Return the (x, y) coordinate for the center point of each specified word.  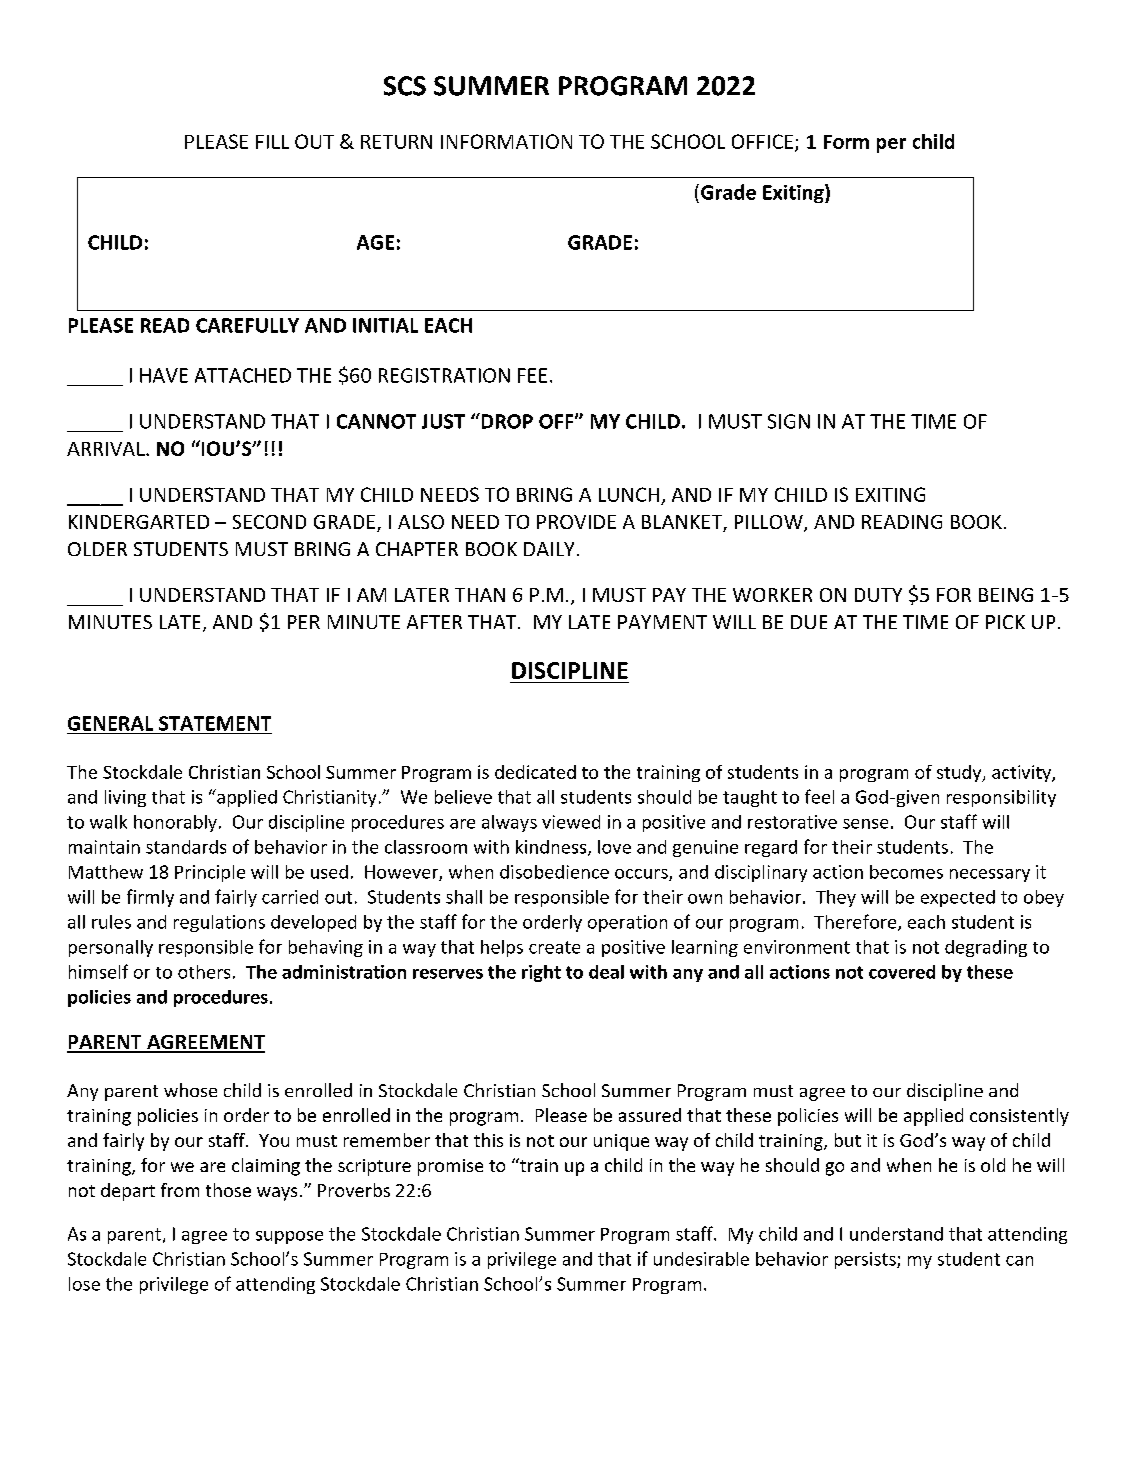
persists (866, 1260)
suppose (289, 1237)
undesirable (701, 1259)
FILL (272, 142)
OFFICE (762, 141)
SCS (405, 86)
